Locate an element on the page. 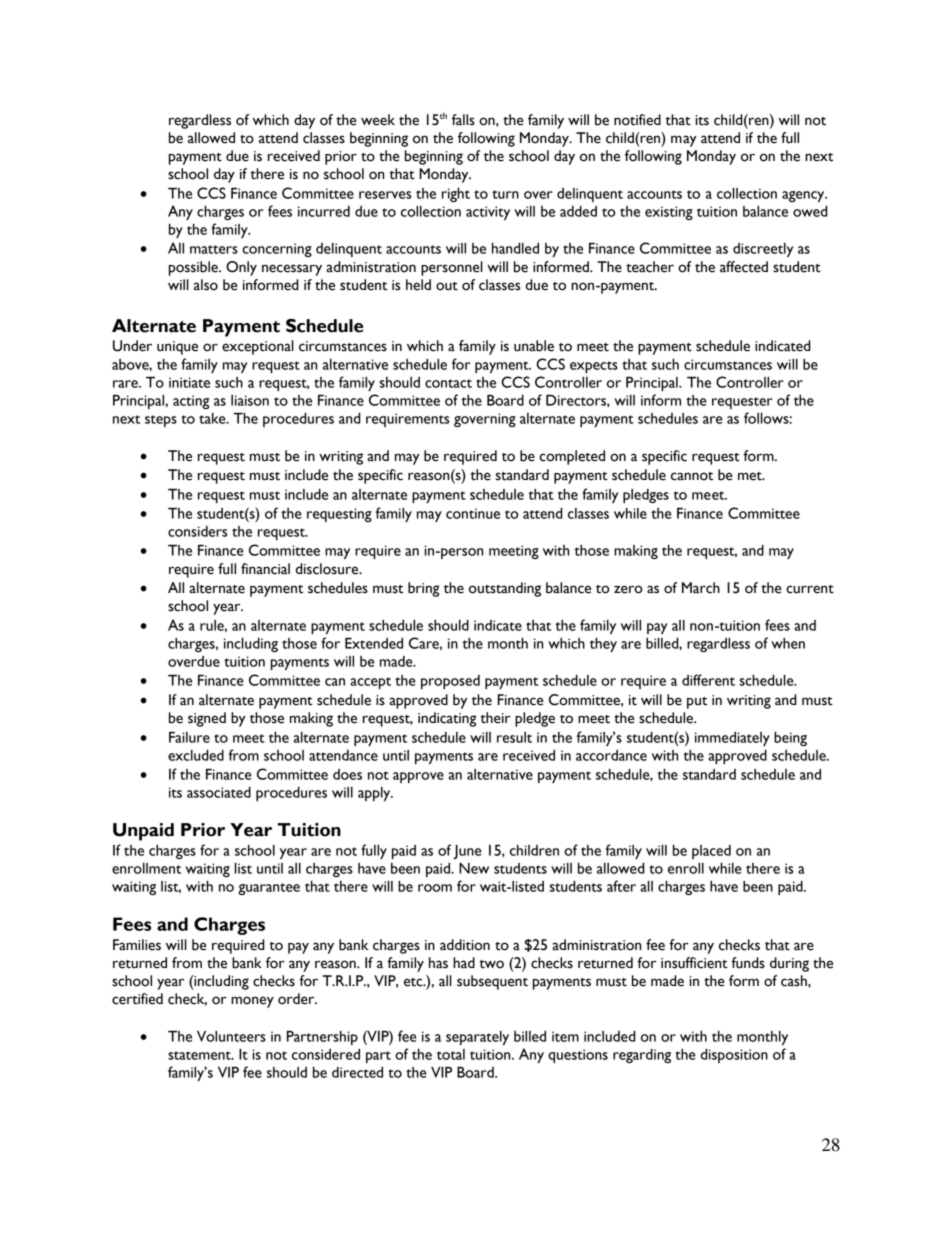 This document has width=952, height=1233. falls is located at coordinates (463, 120).
